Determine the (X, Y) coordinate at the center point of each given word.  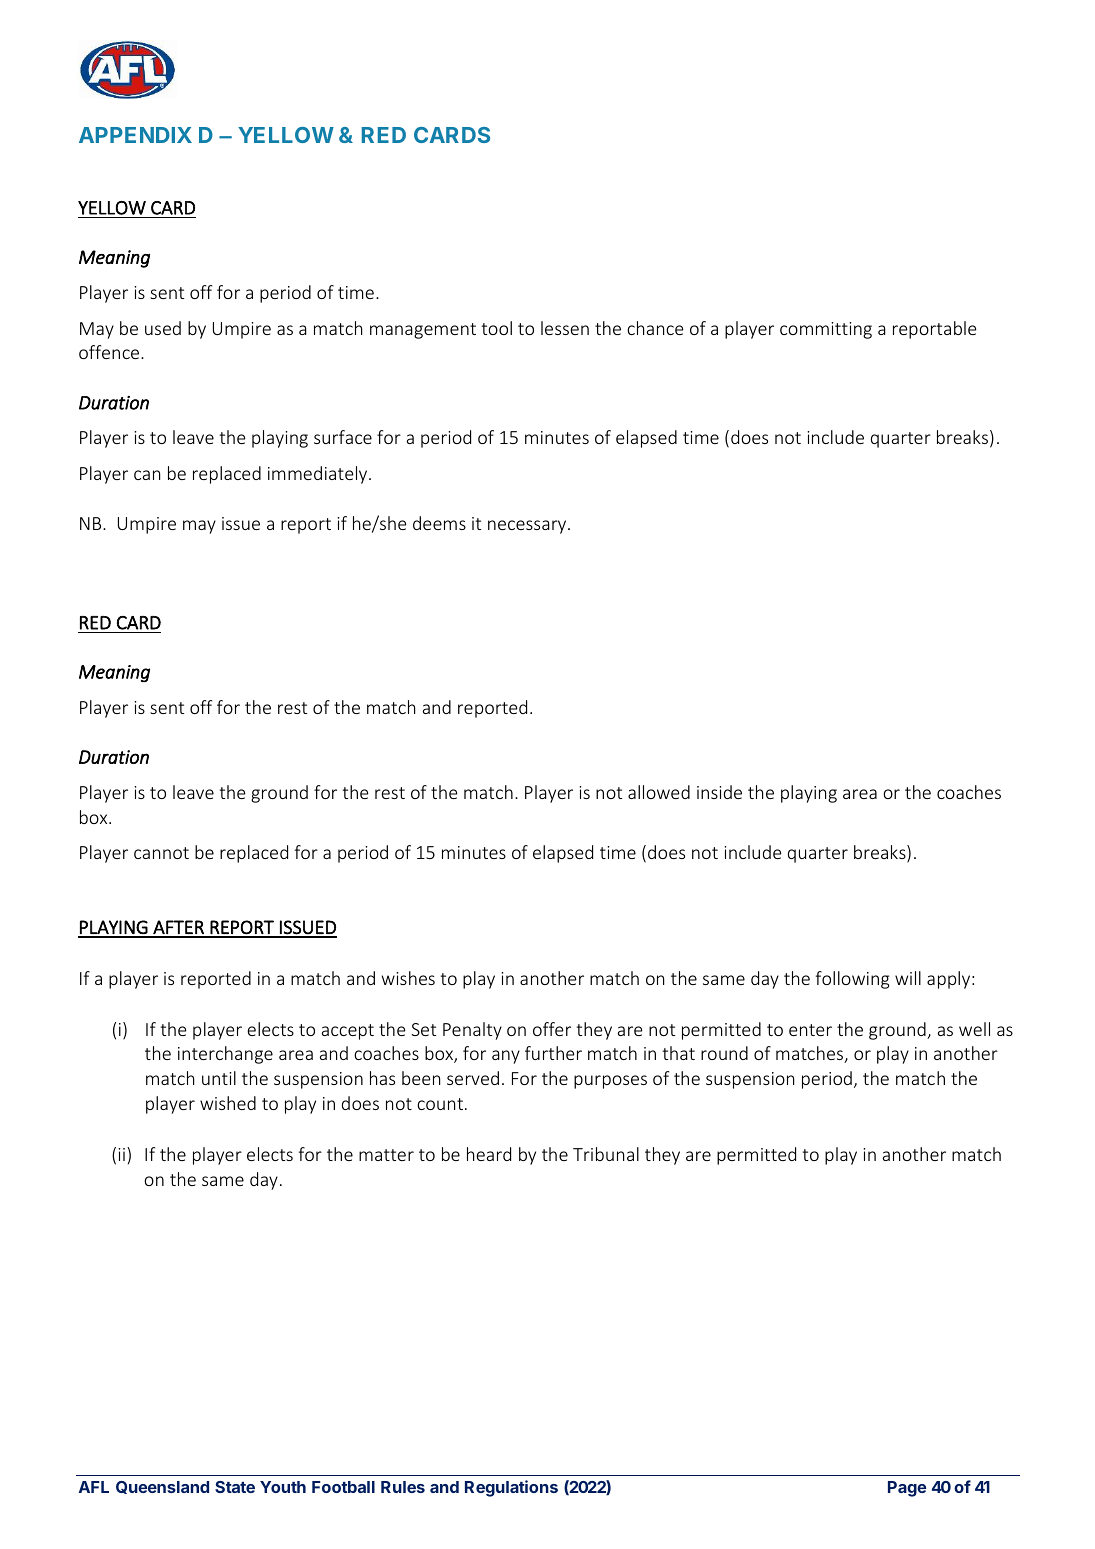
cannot (161, 853)
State (235, 1487)
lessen (565, 328)
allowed (659, 792)
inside (719, 792)
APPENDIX (135, 135)
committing (826, 330)
